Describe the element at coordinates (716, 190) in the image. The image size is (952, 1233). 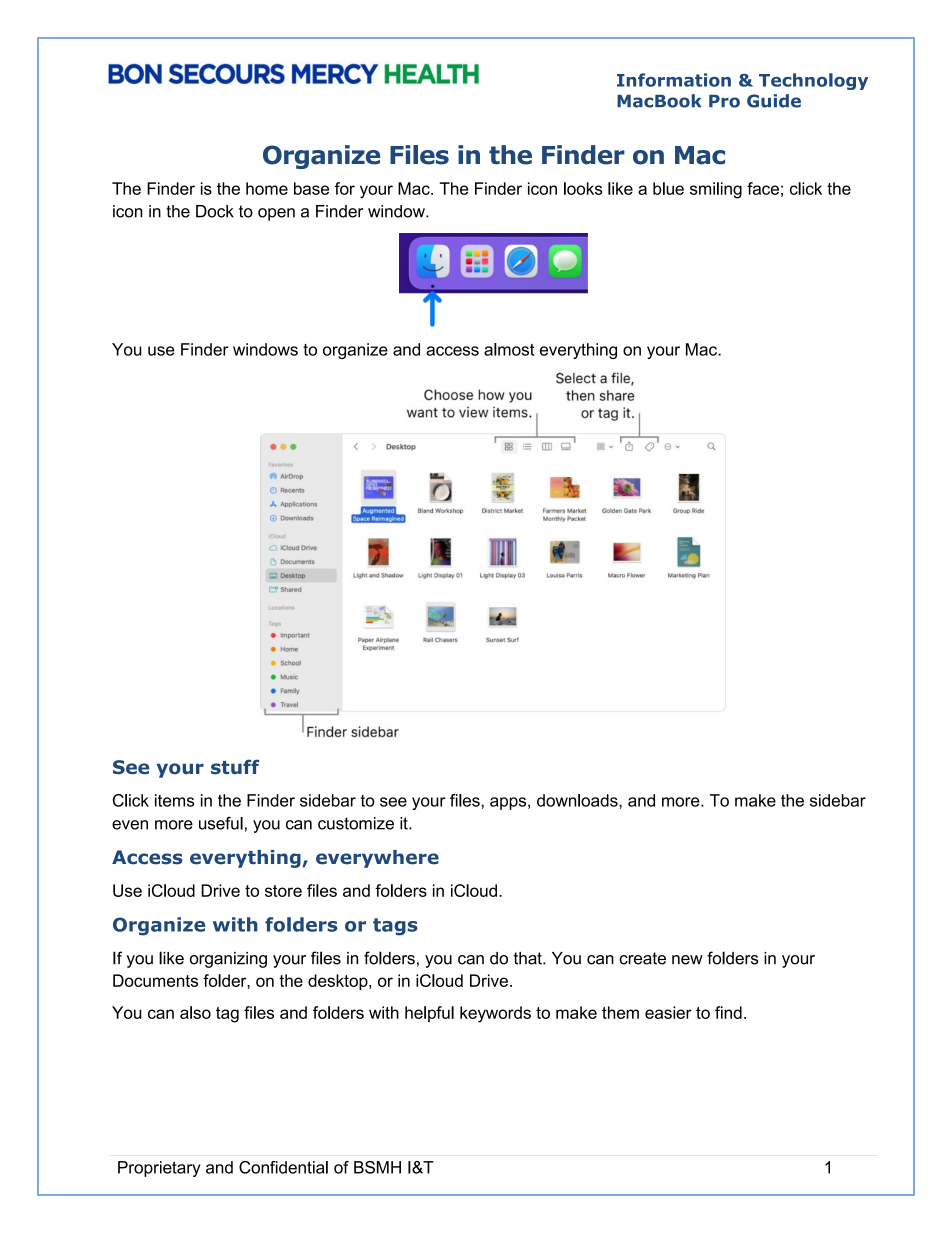
I see `smiling` at that location.
